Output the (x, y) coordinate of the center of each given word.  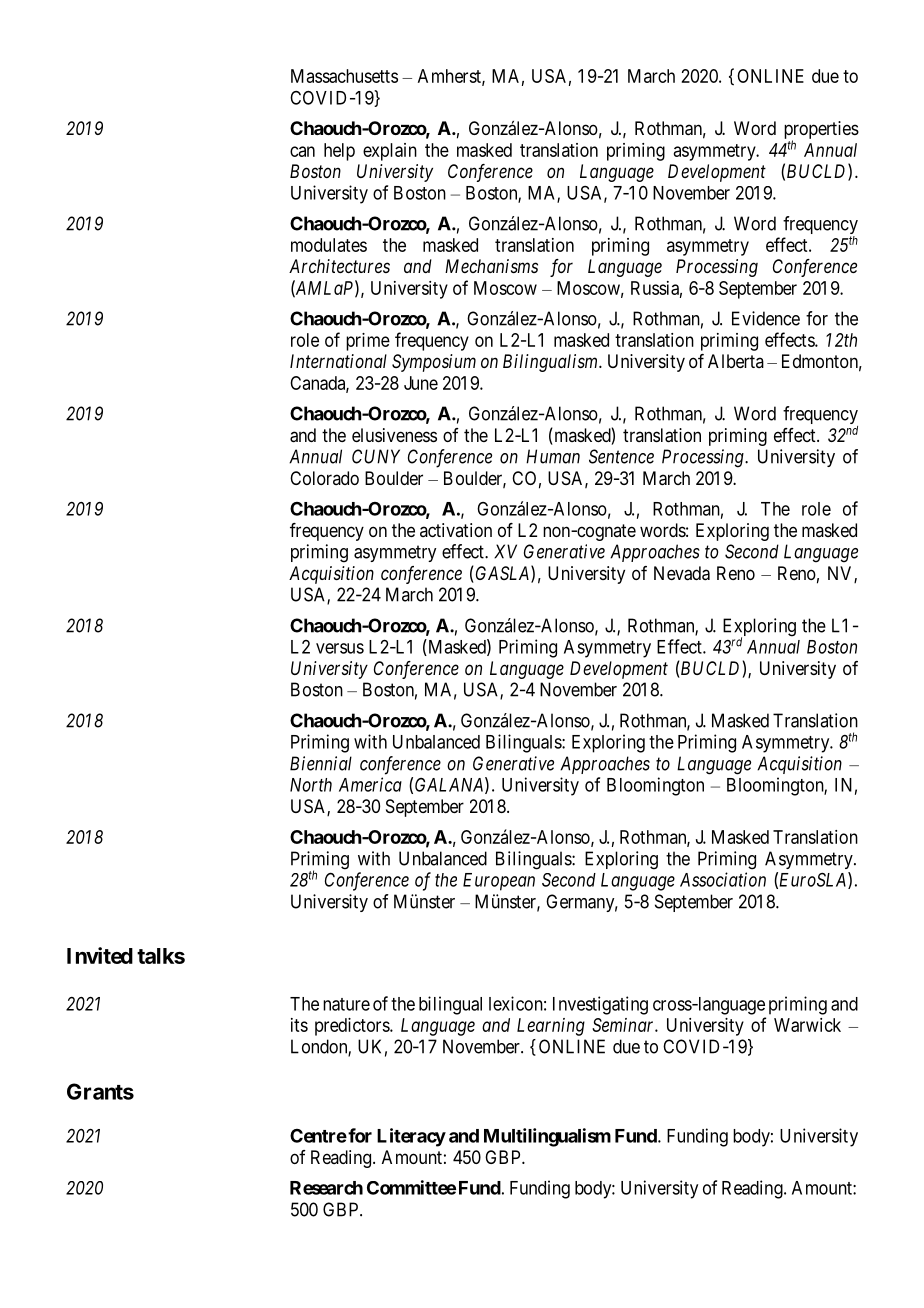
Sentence (621, 456)
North (311, 785)
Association (723, 879)
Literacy (411, 1137)
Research (326, 1188)
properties (821, 131)
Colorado (324, 478)
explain (390, 152)
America (370, 784)
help (339, 152)
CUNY (376, 456)
